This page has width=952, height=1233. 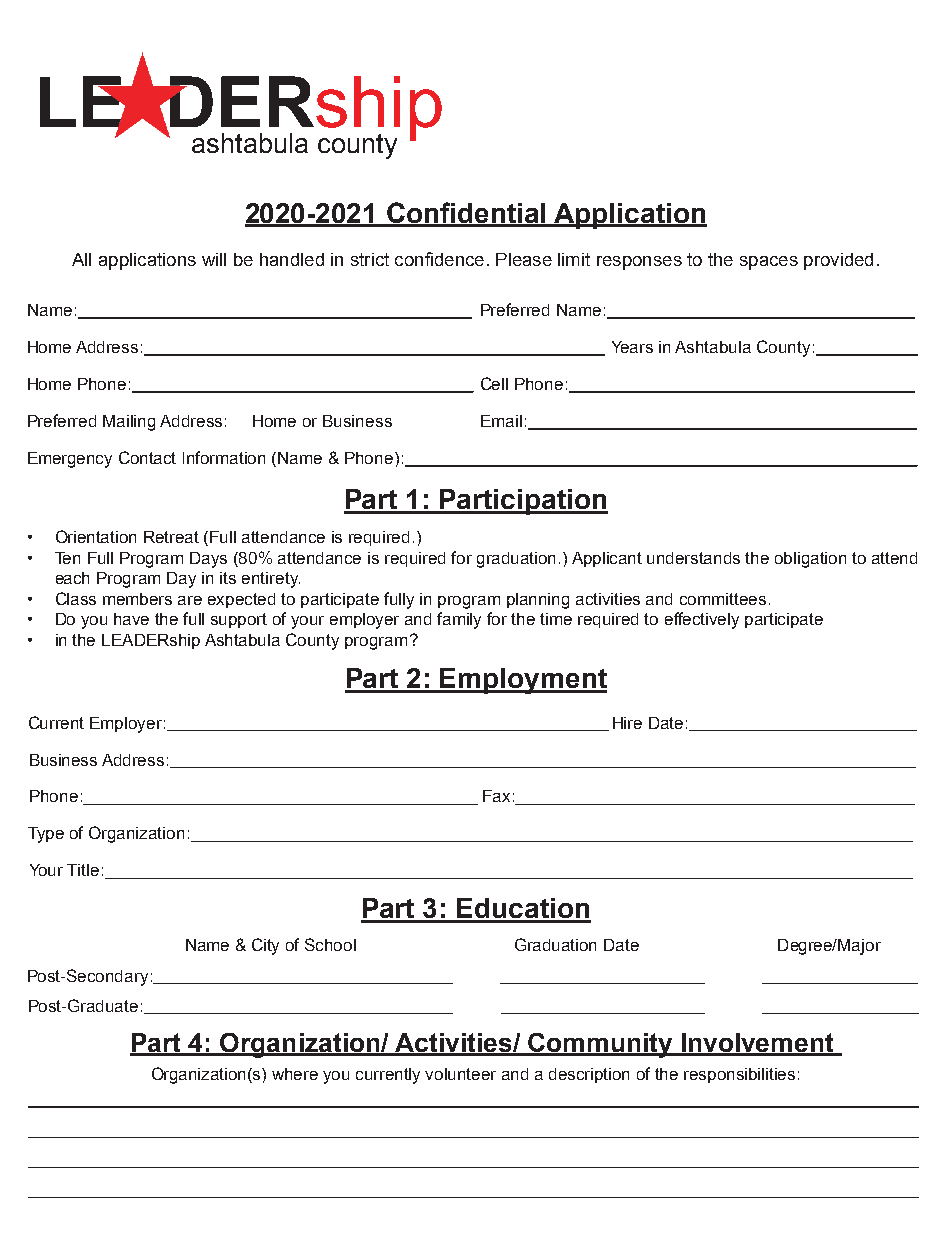 I want to click on spaces, so click(x=769, y=263).
